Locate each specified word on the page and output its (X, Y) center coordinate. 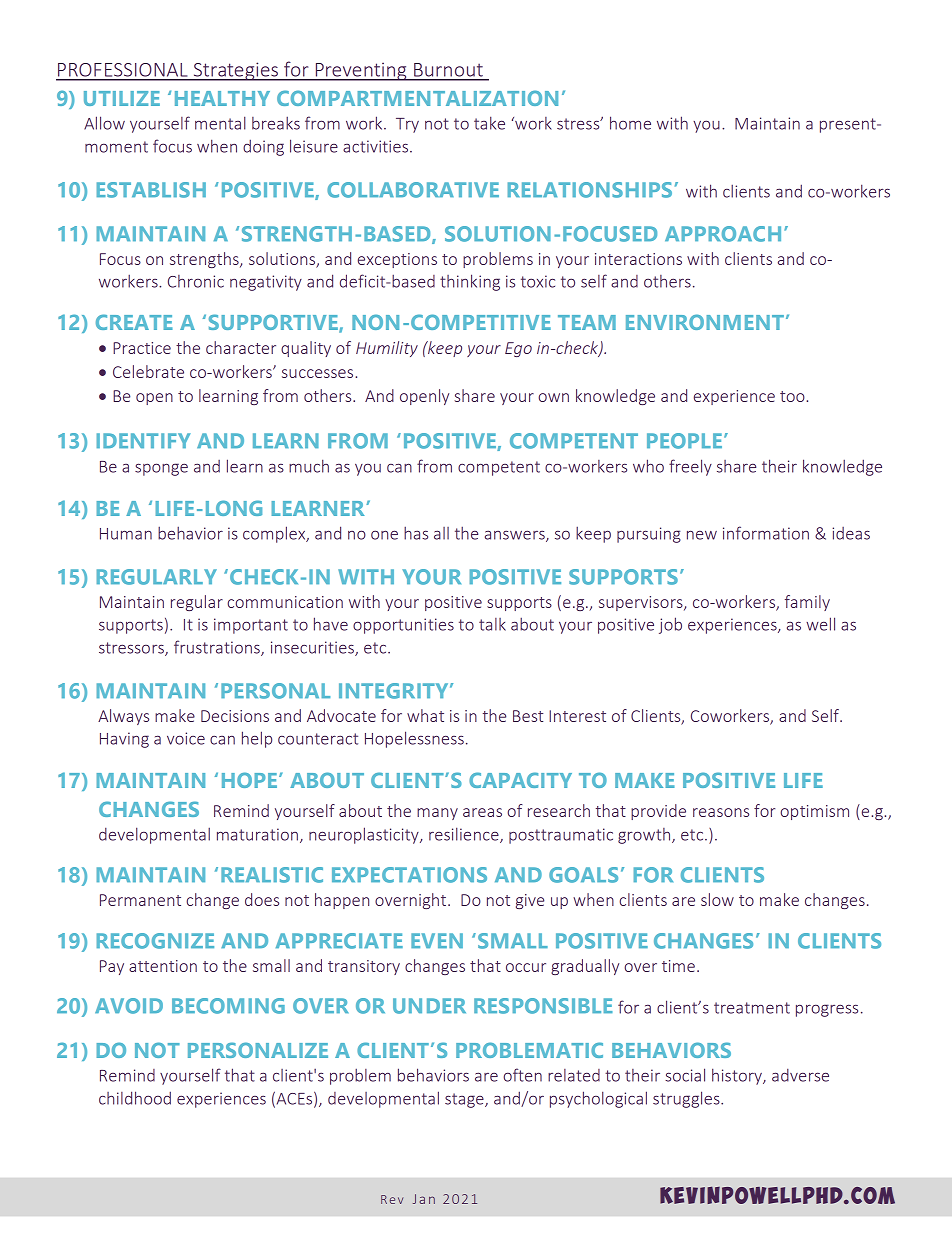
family (807, 603)
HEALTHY (222, 98)
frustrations (218, 648)
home (630, 123)
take (489, 123)
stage (465, 1100)
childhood (135, 1098)
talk (492, 624)
